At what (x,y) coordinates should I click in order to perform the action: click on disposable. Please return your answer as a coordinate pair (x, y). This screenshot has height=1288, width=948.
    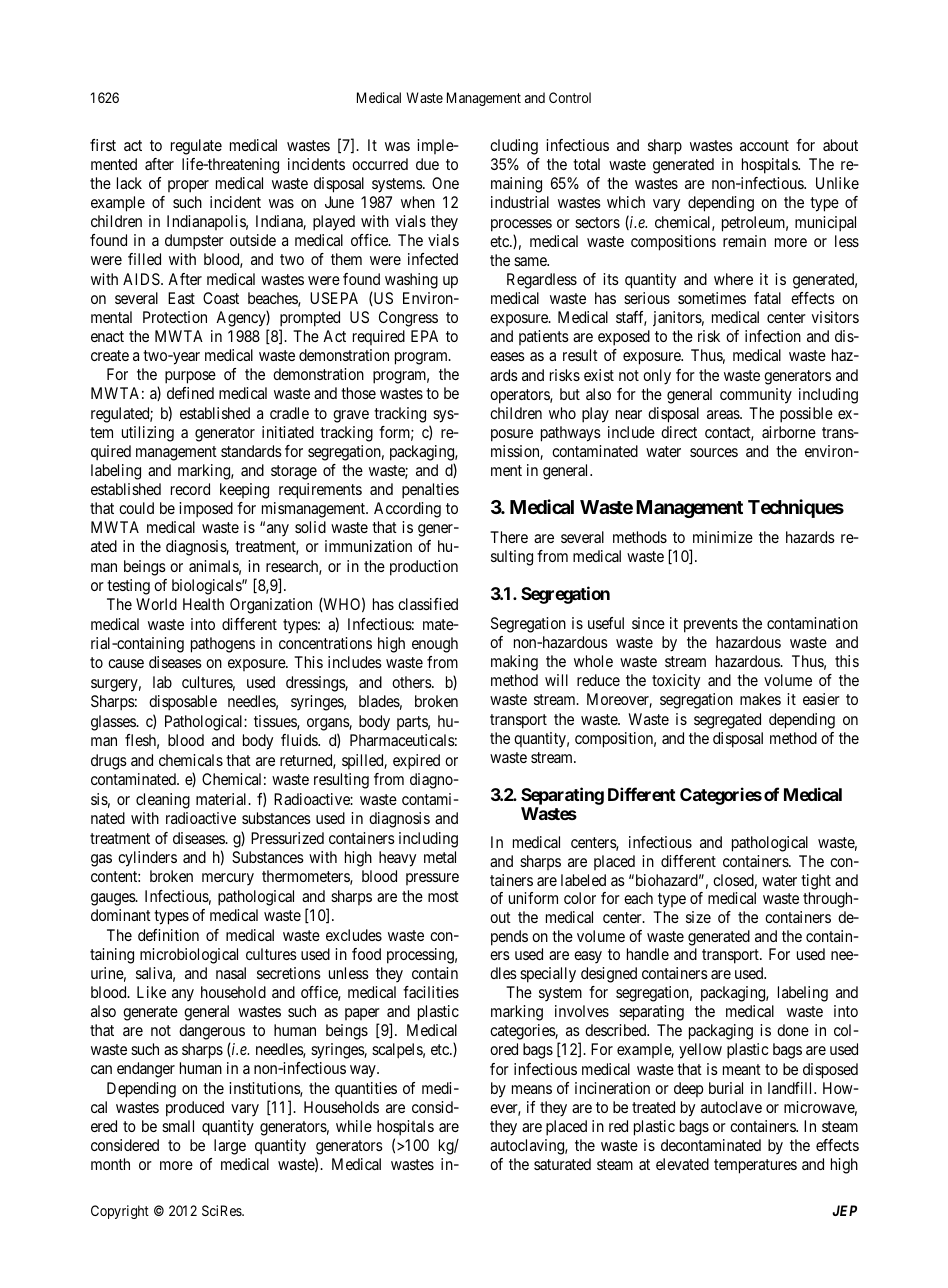
    Looking at the image, I should click on (183, 703).
